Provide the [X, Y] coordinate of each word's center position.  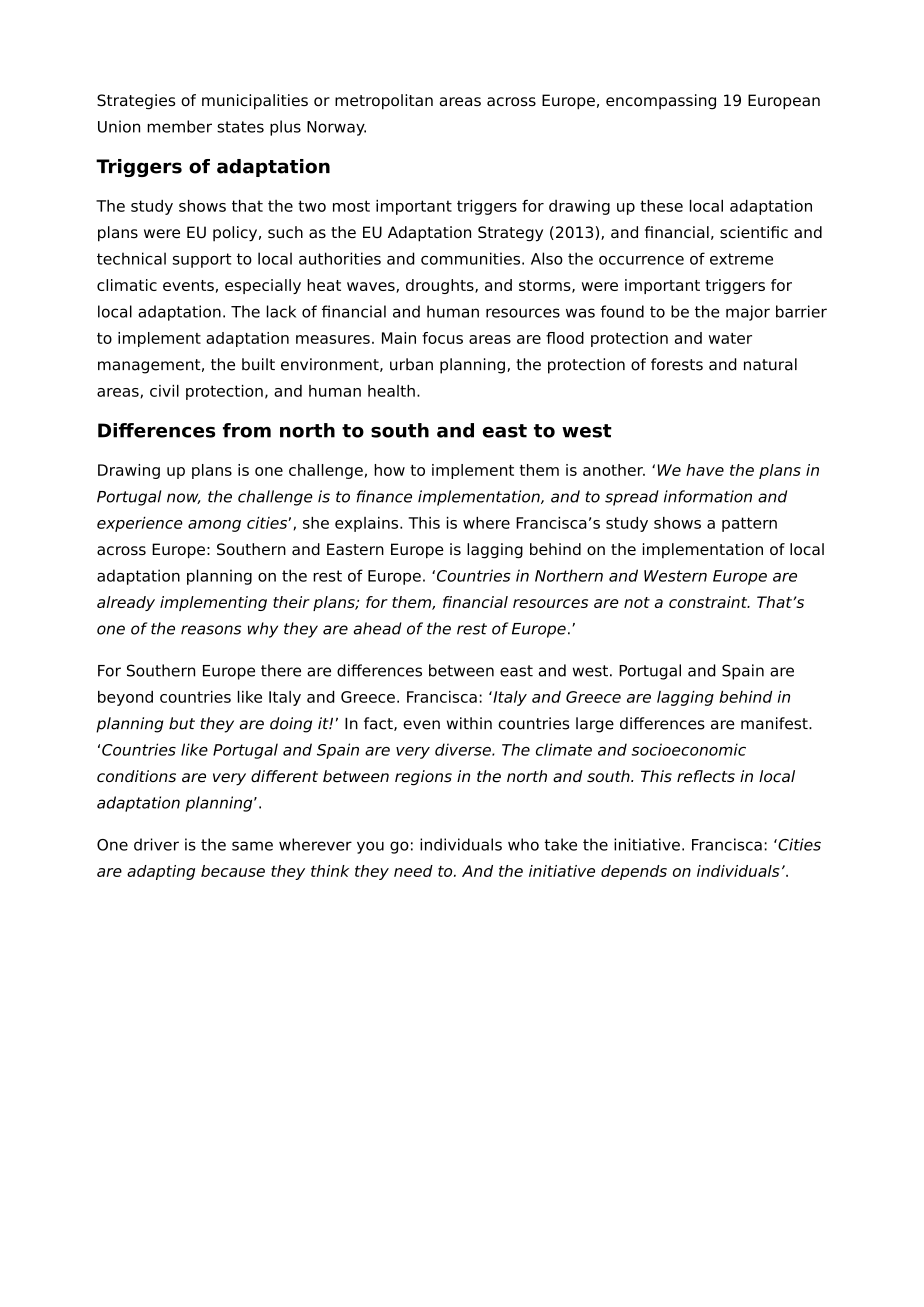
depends [634, 872]
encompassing [661, 102]
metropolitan [384, 102]
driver [156, 844]
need [413, 871]
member [179, 126]
